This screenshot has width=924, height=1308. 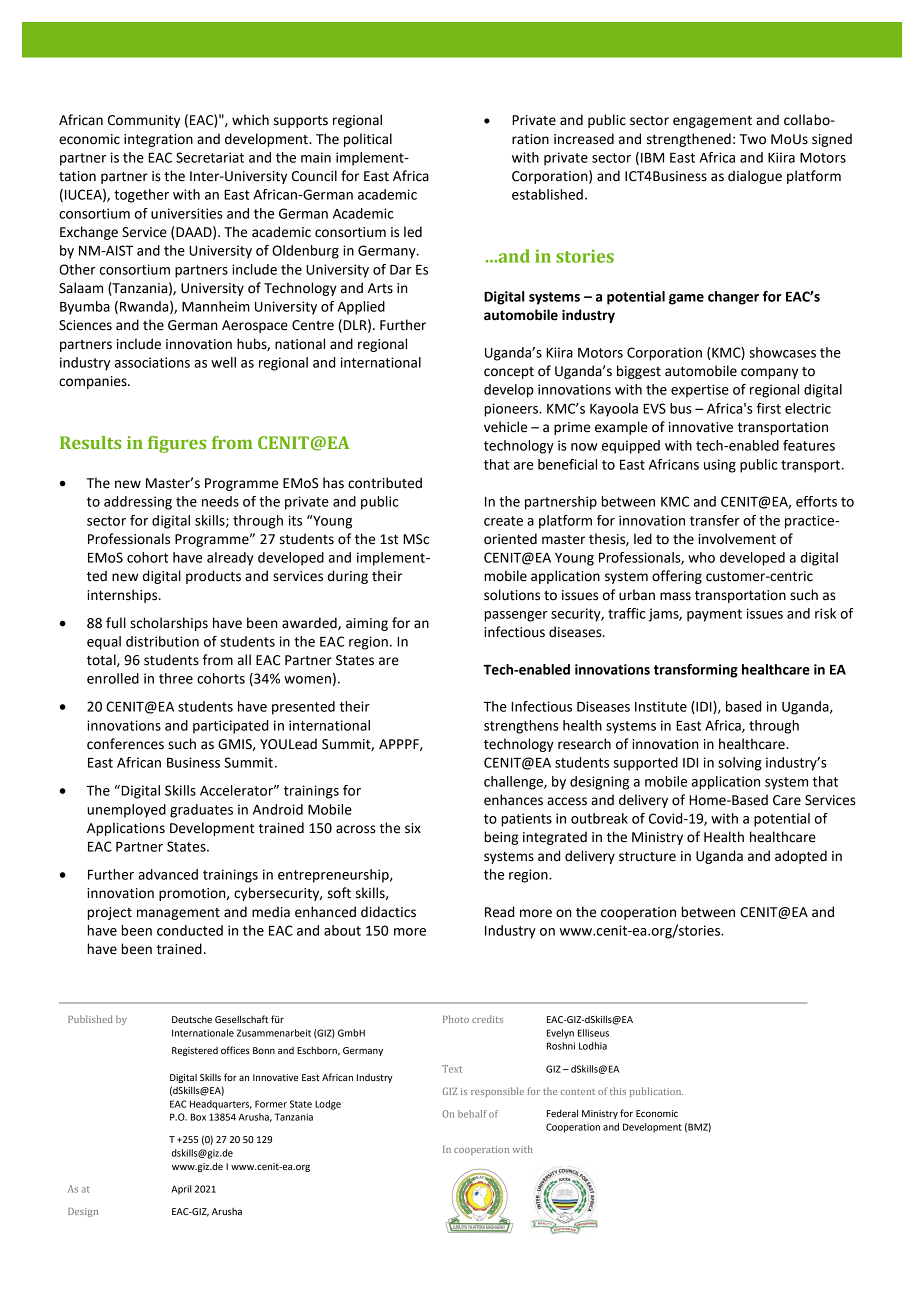 I want to click on transforming, so click(x=696, y=671).
